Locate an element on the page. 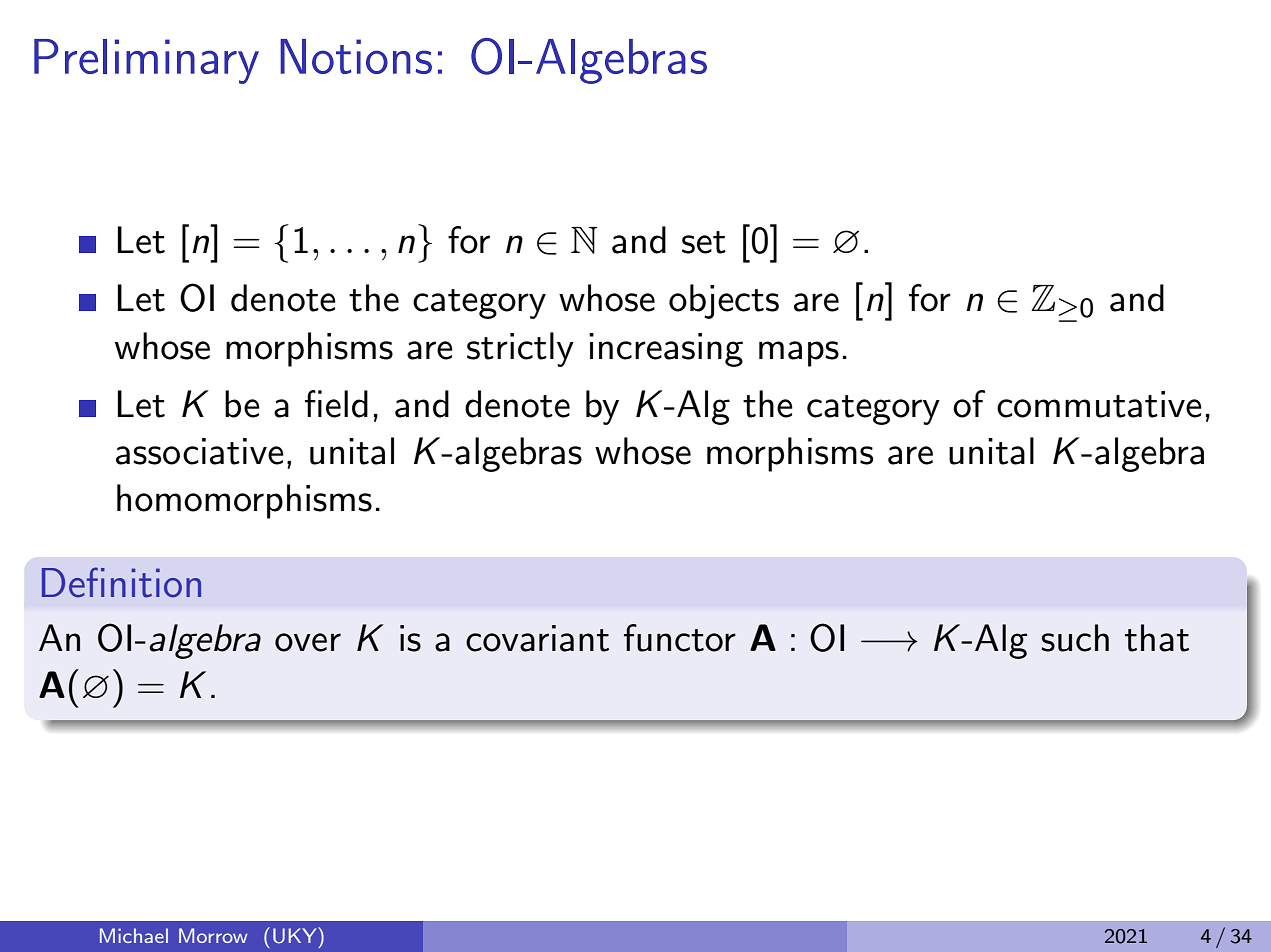 Image resolution: width=1271 pixels, height=952 pixels. Notions is located at coordinates (356, 56).
